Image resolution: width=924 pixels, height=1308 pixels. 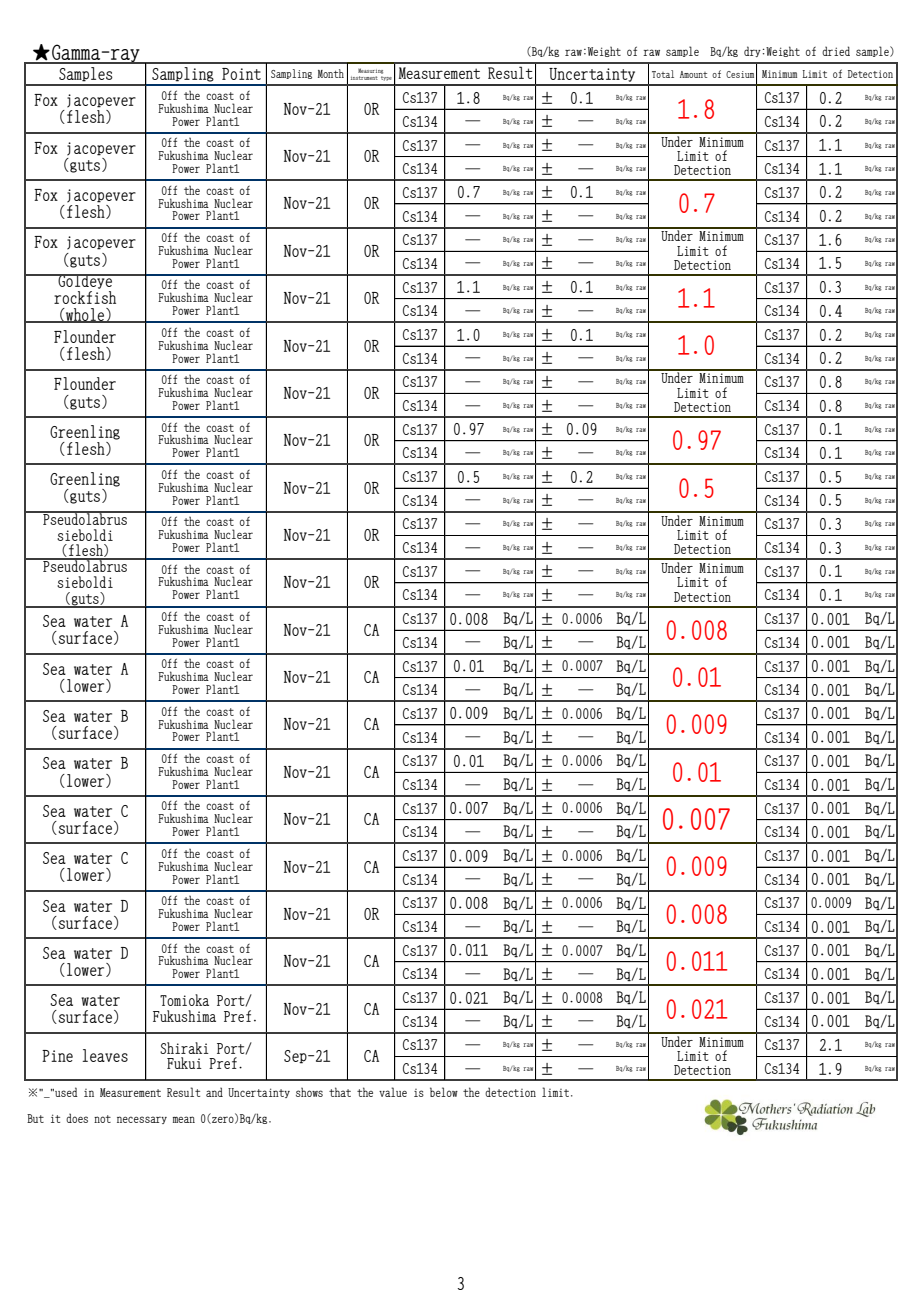 What do you see at coordinates (105, 1055) in the page?
I see `leaves` at bounding box center [105, 1055].
